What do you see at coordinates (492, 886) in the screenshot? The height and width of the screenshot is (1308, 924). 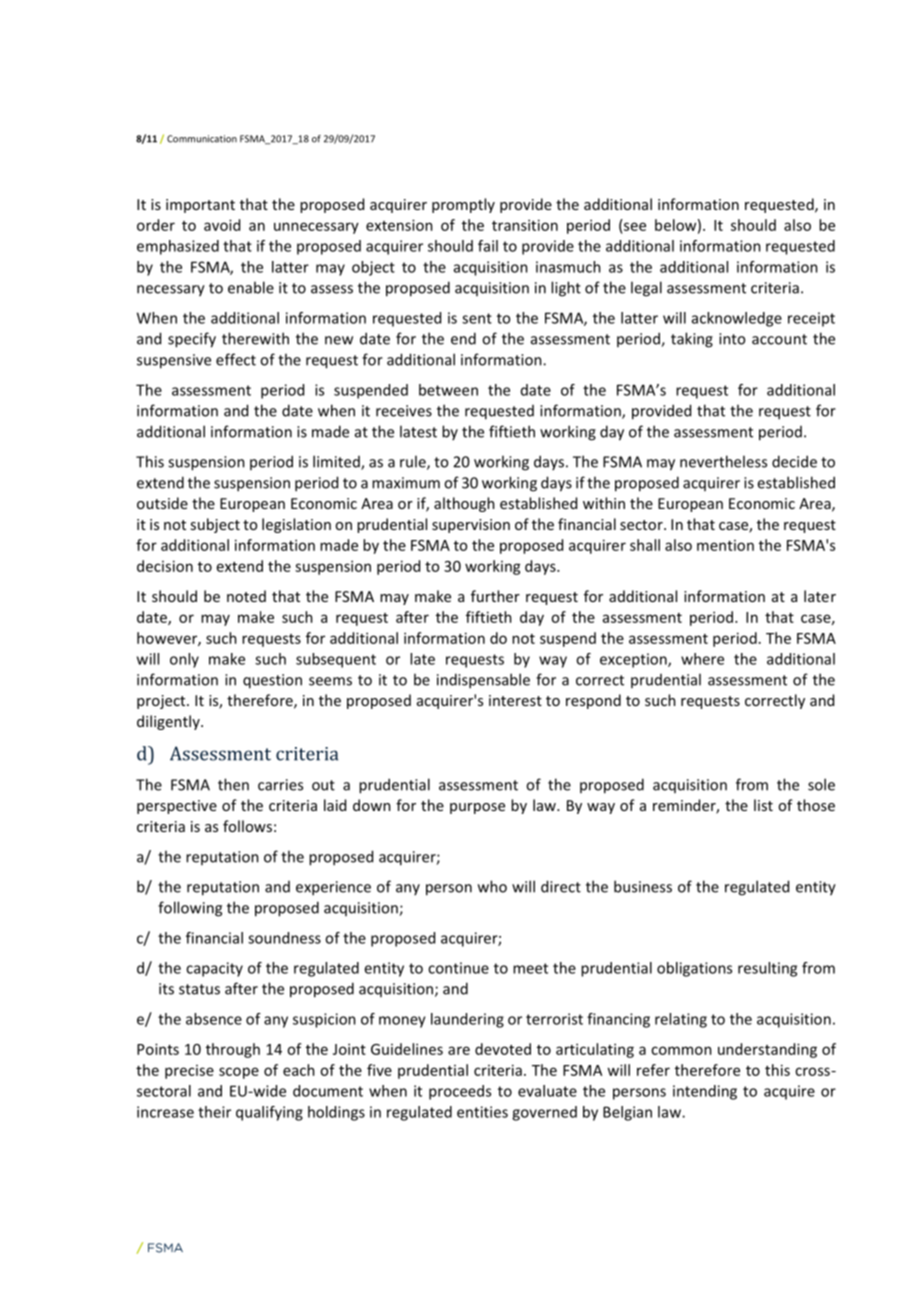 I see `who` at bounding box center [492, 886].
